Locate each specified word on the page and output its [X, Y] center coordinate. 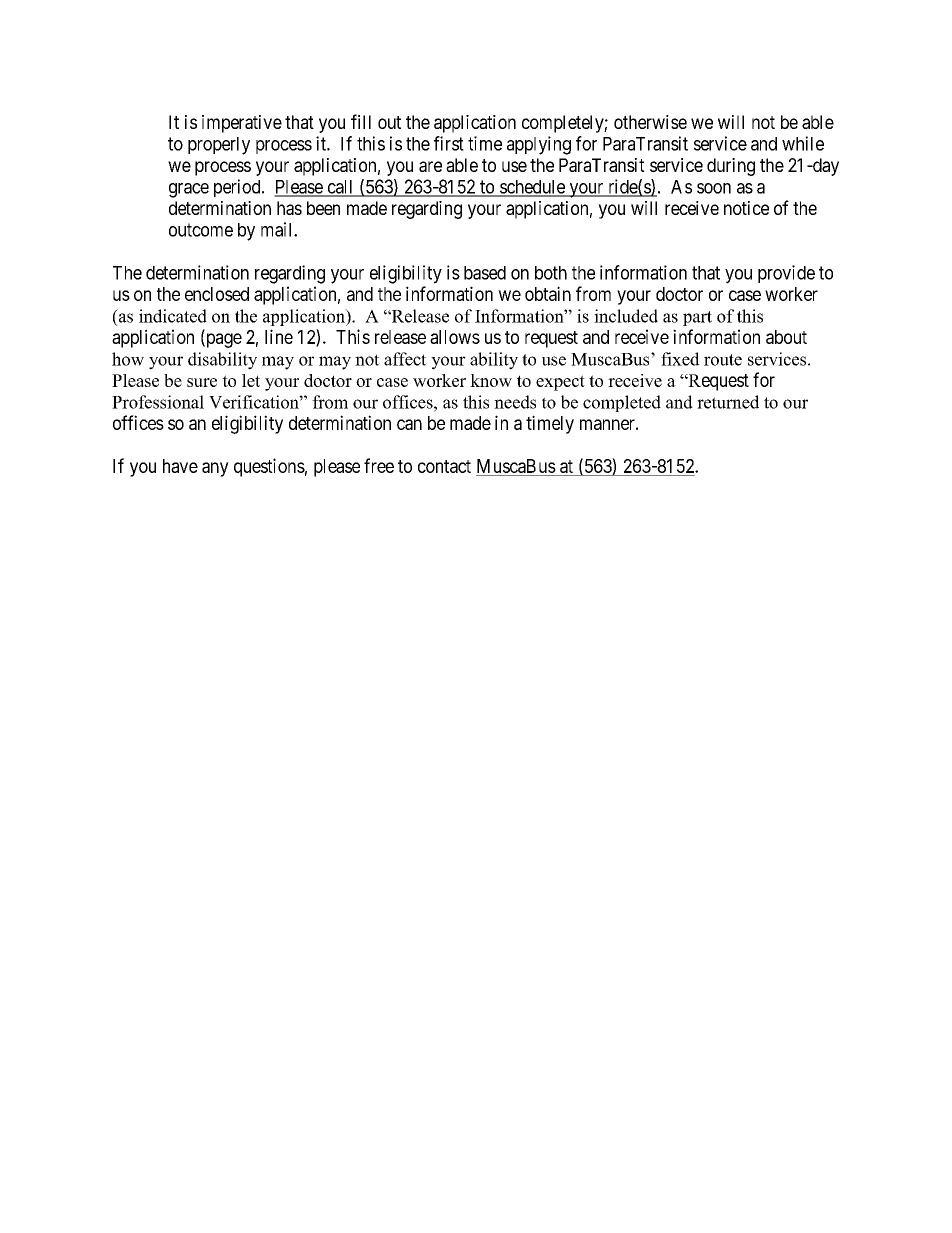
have [180, 466]
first [449, 143]
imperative [242, 124]
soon [714, 188]
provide [786, 274]
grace [189, 190]
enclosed [217, 294]
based [485, 273]
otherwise [650, 122]
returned [728, 402]
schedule [532, 188]
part [697, 318]
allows [455, 337]
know [491, 380]
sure [202, 382]
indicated [173, 316]
